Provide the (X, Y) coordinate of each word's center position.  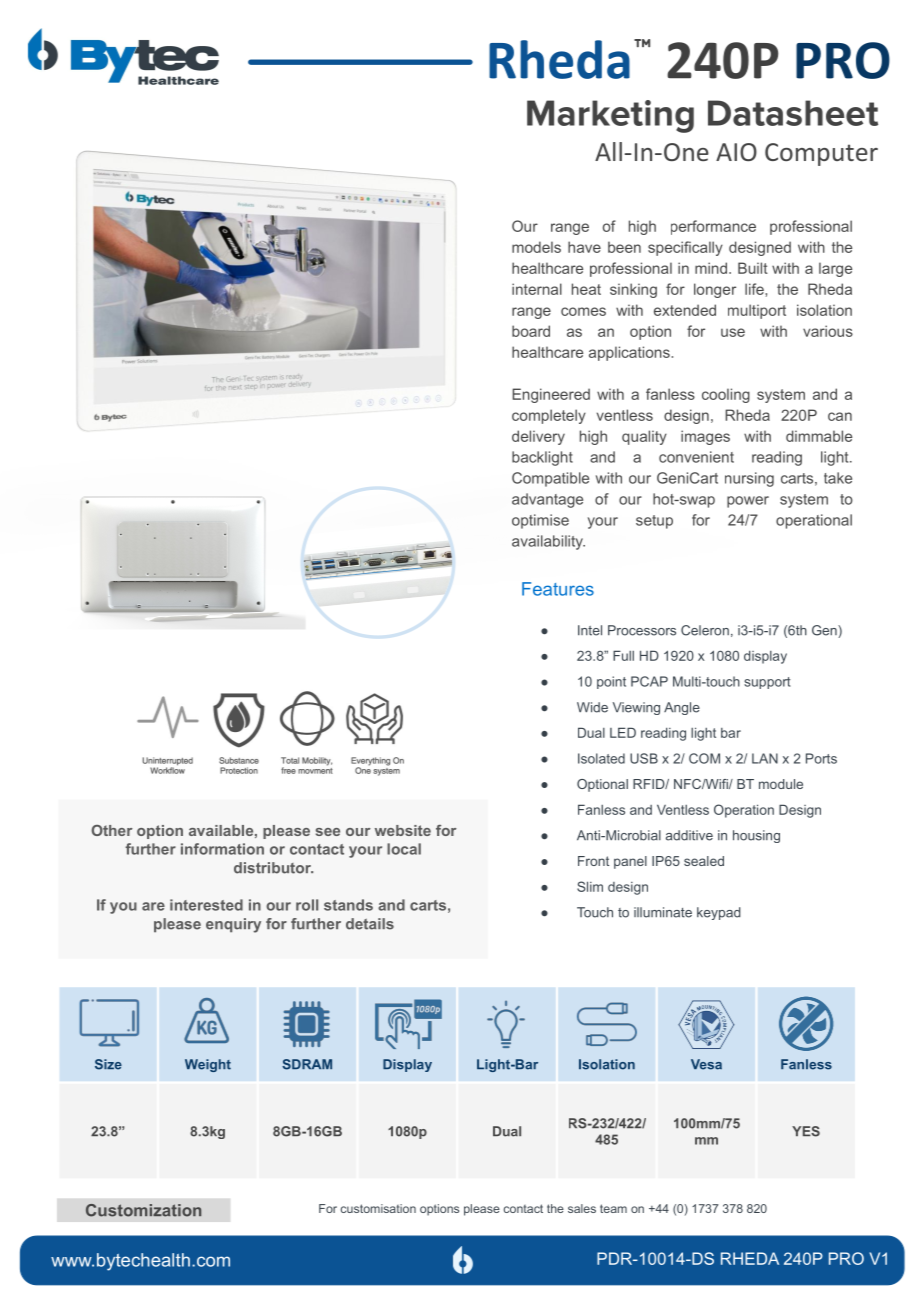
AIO (736, 152)
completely (549, 416)
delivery (538, 437)
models (536, 247)
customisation (378, 1208)
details (370, 924)
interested (206, 905)
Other (112, 830)
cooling (726, 395)
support (767, 683)
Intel (590, 630)
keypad (719, 913)
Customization (143, 1210)
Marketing (610, 116)
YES (806, 1131)
